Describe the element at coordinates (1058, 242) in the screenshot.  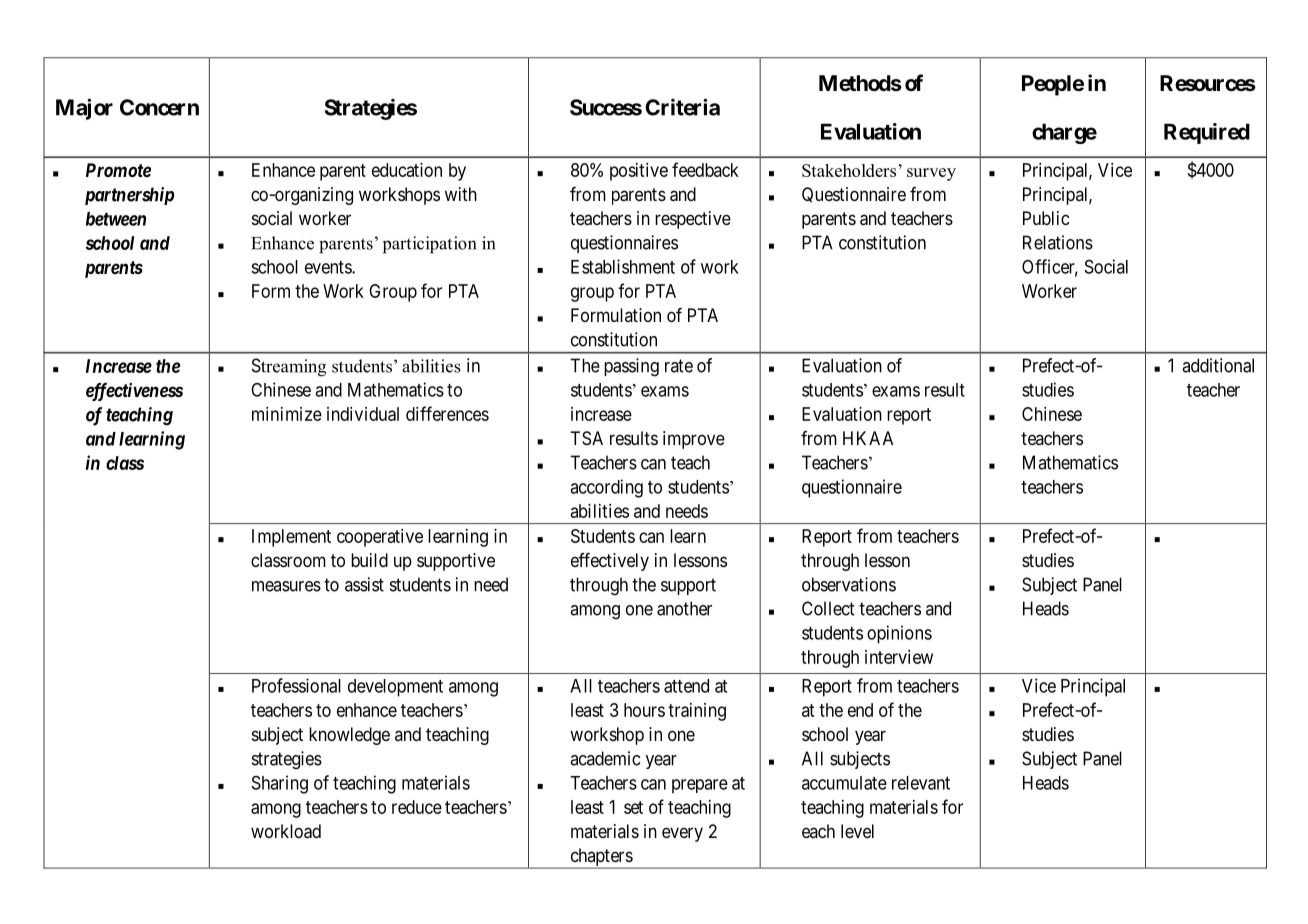
I see `Relations` at that location.
